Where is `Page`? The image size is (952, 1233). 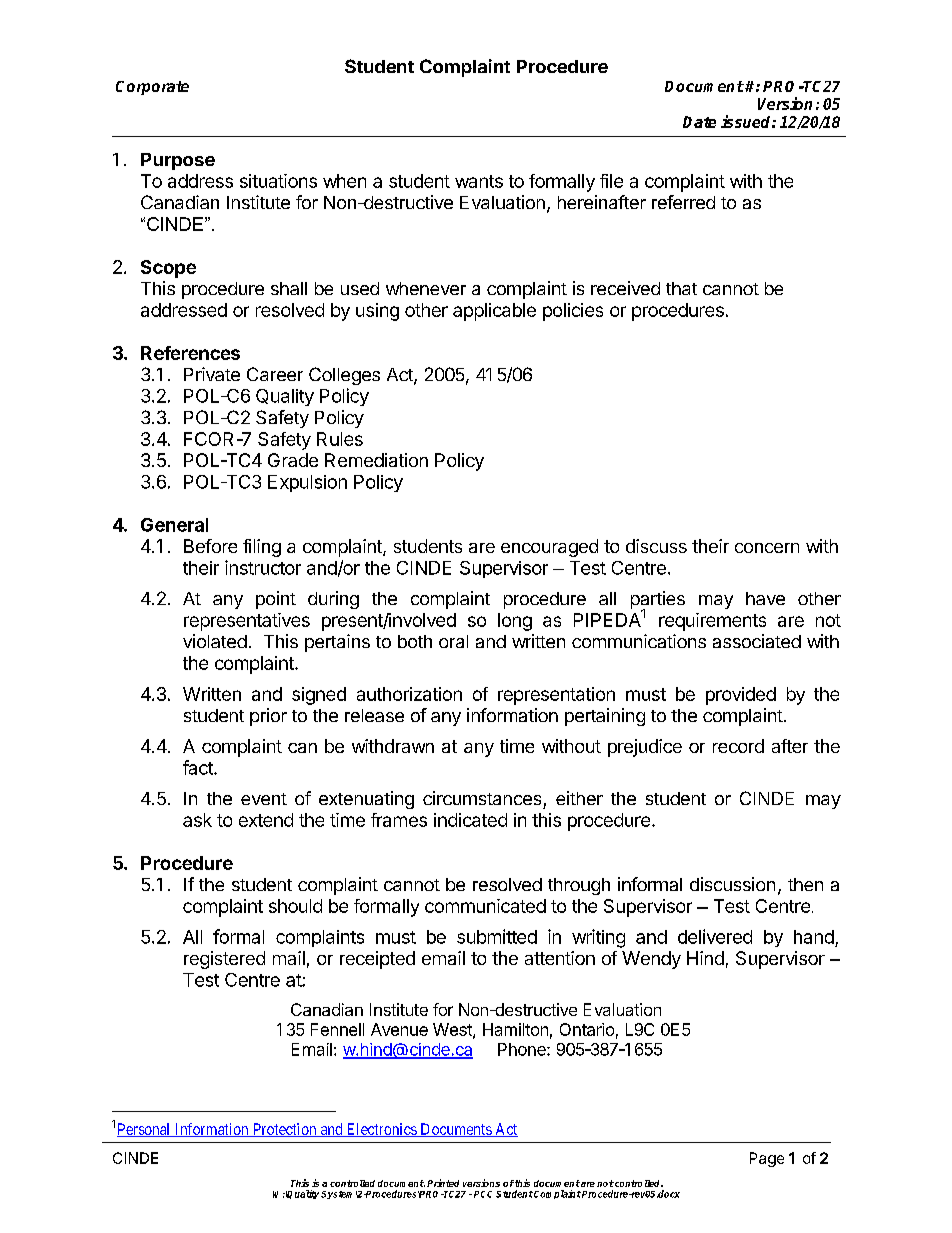
Page is located at coordinates (767, 1159).
